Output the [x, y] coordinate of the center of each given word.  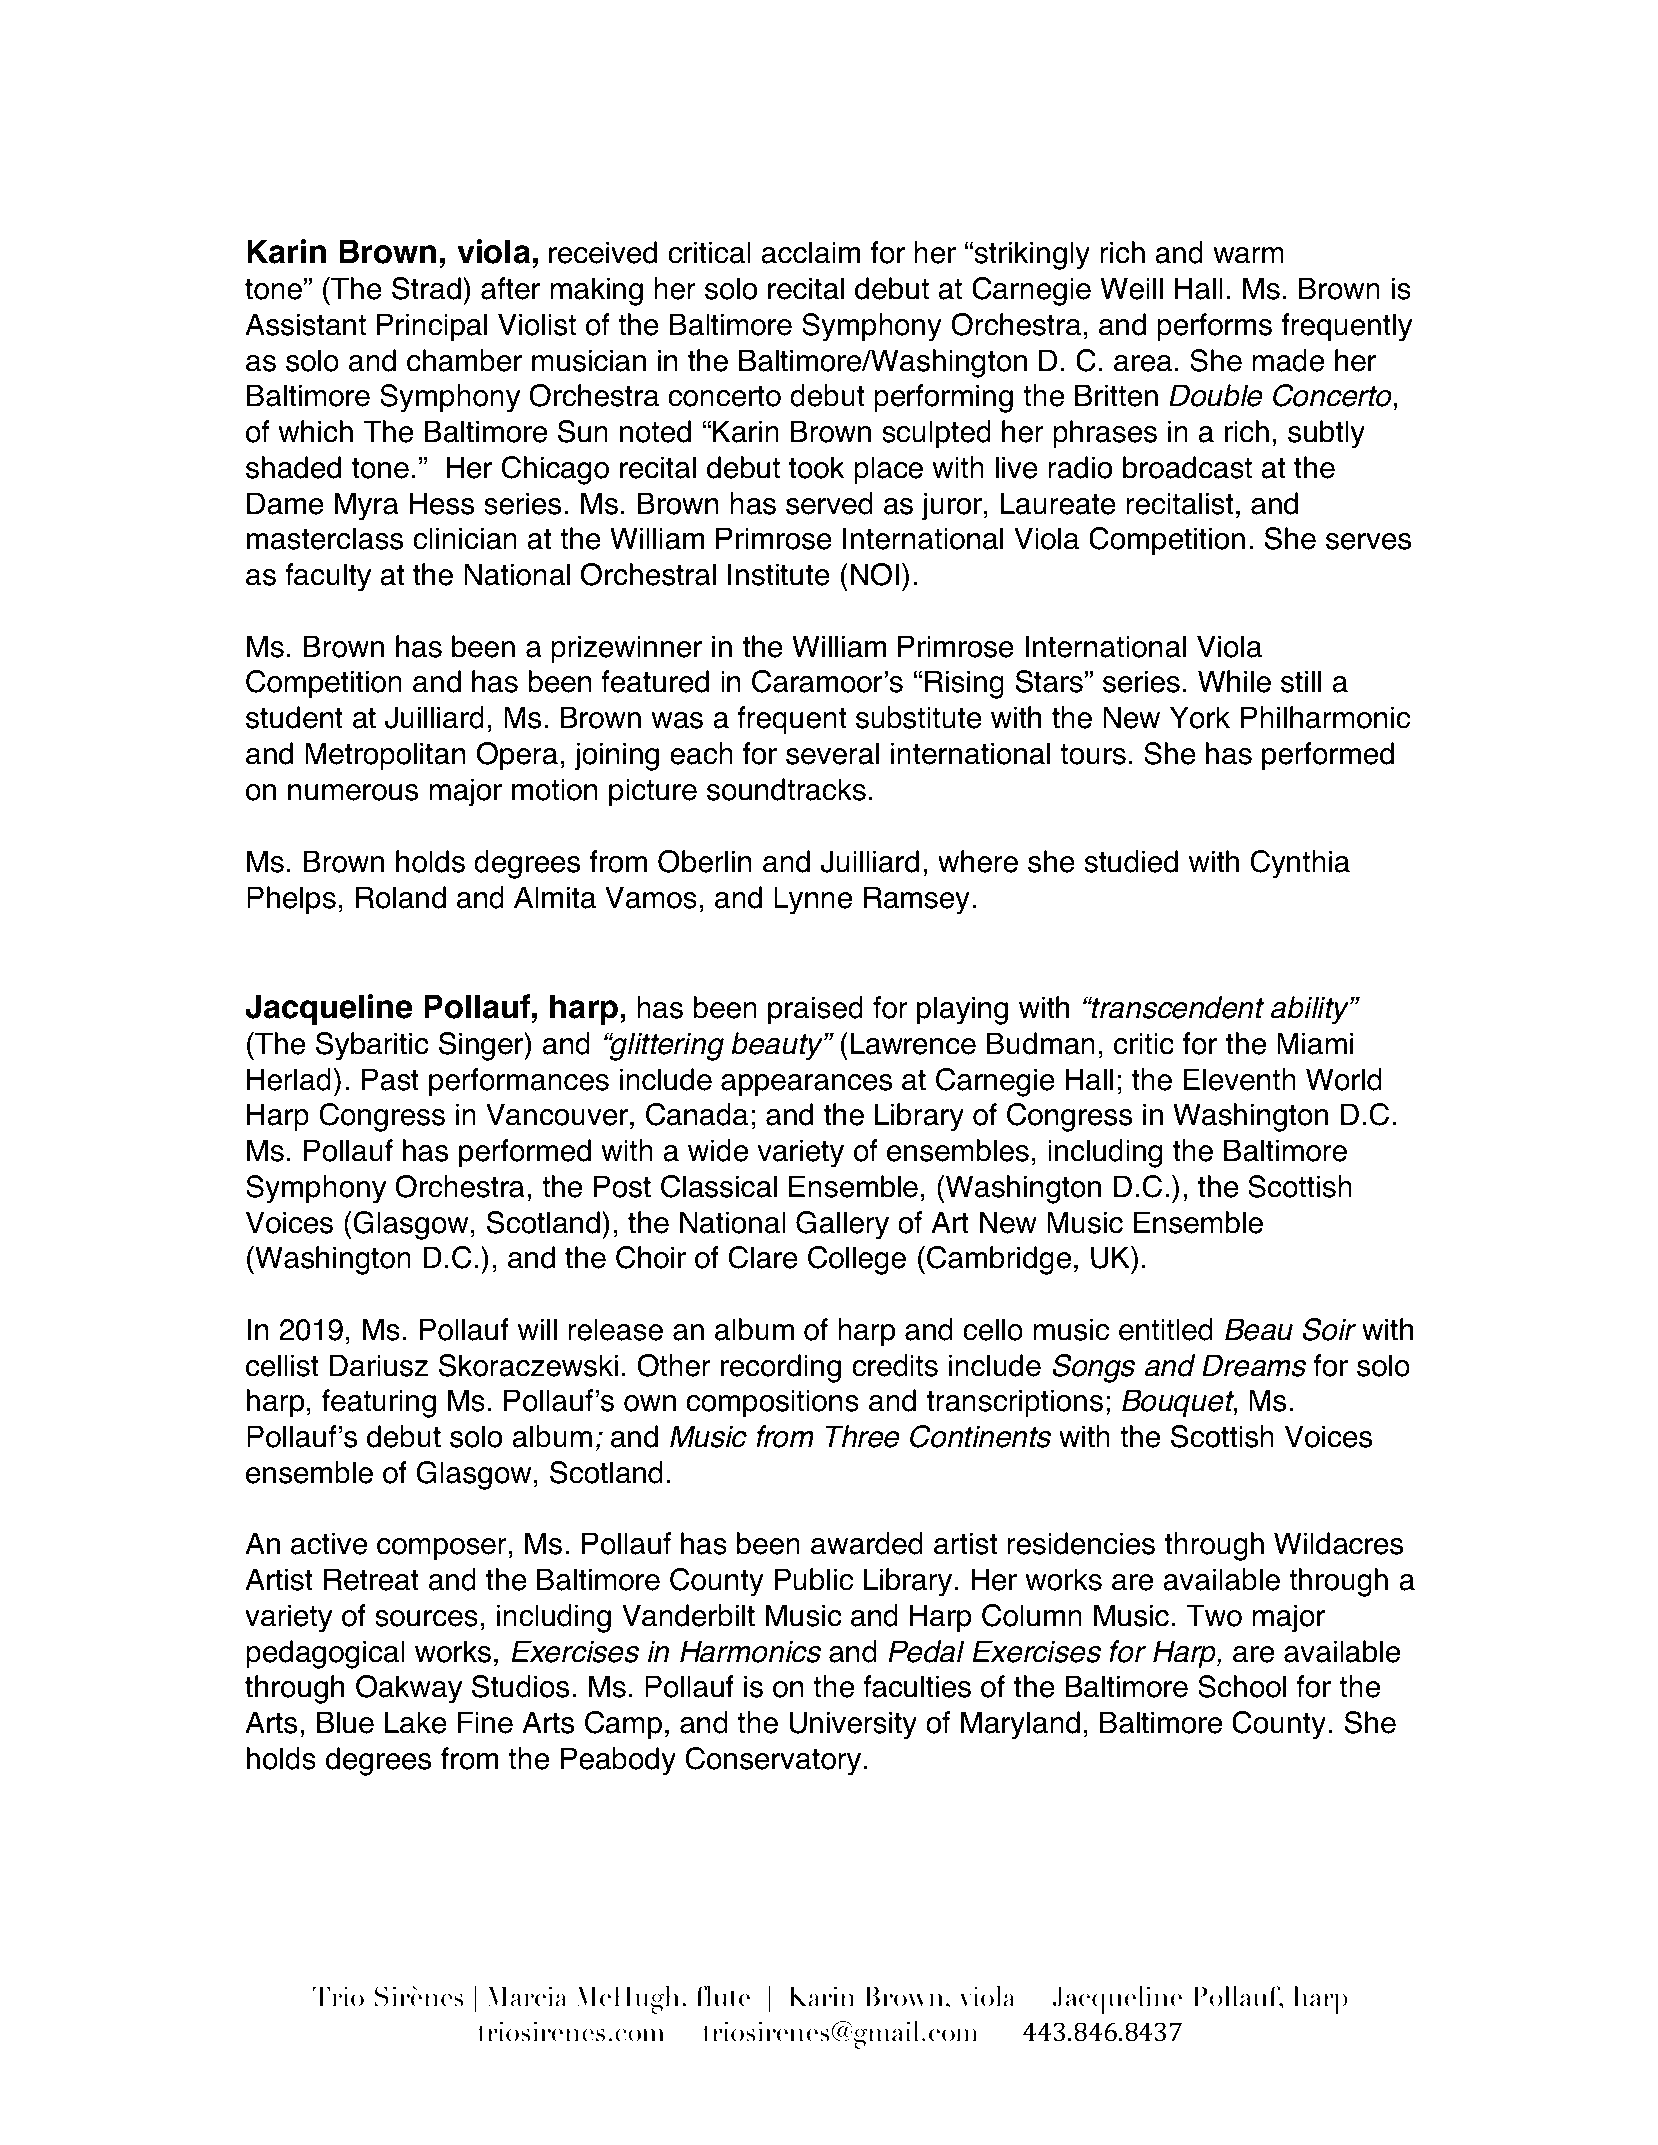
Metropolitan [385, 756]
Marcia [526, 1996]
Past [390, 1079]
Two [1214, 1615]
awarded [866, 1543]
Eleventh [1240, 1079]
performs [1214, 327]
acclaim [811, 252]
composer [442, 1549]
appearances [806, 1085]
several [832, 753]
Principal [432, 327]
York [1200, 717]
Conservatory [773, 1761]
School [1242, 1686]
